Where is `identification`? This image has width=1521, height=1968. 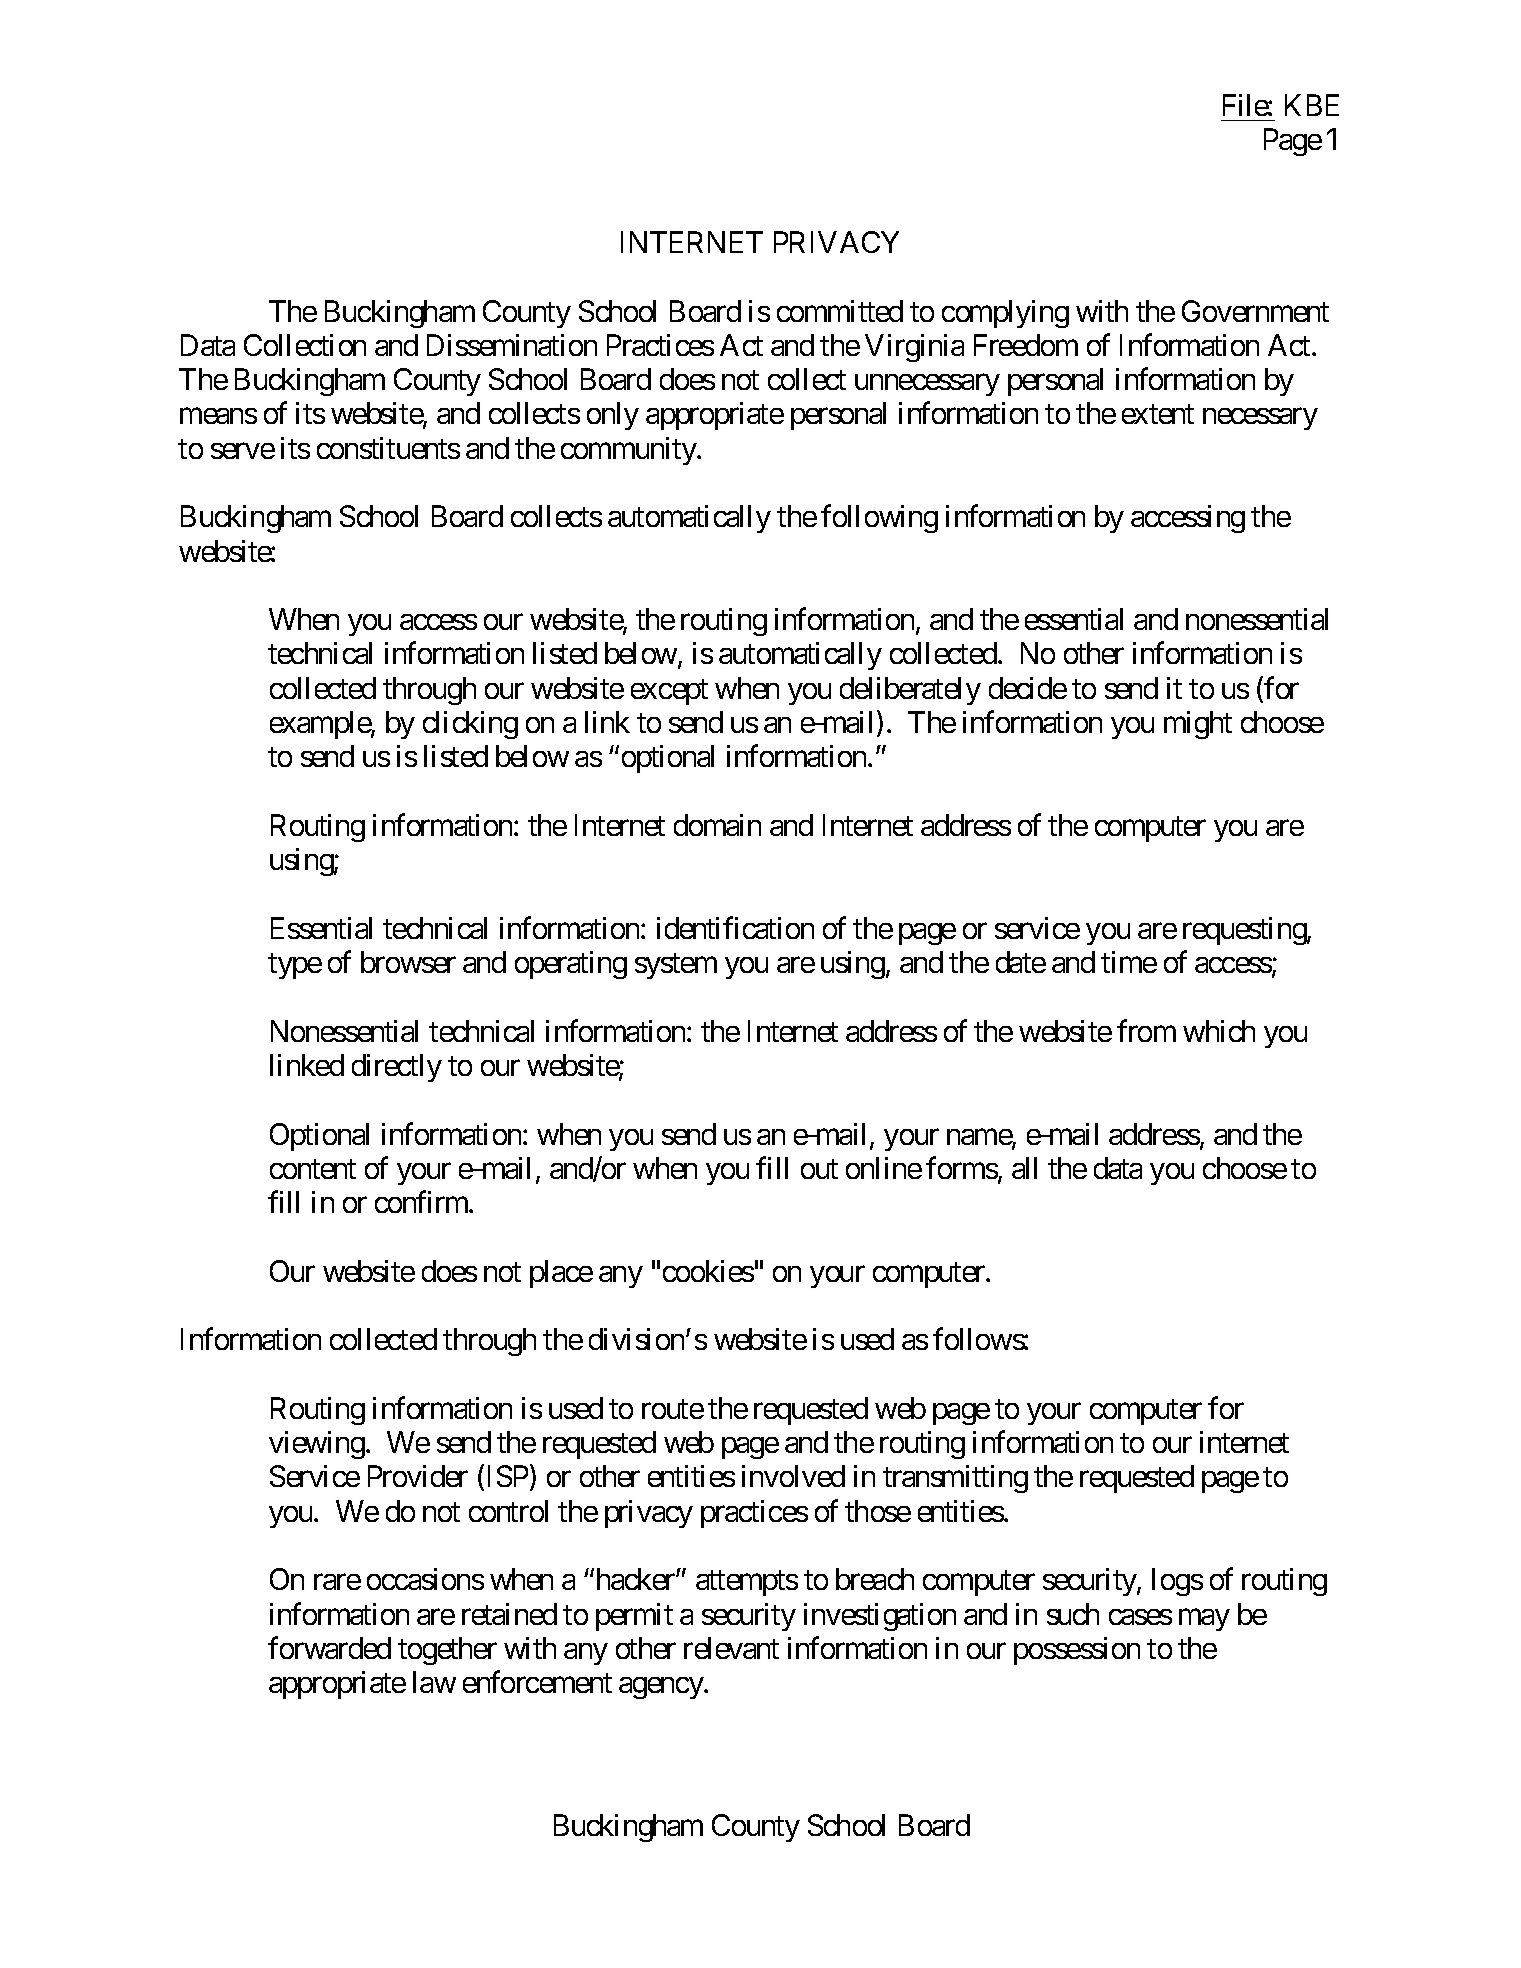
identification is located at coordinates (735, 927).
